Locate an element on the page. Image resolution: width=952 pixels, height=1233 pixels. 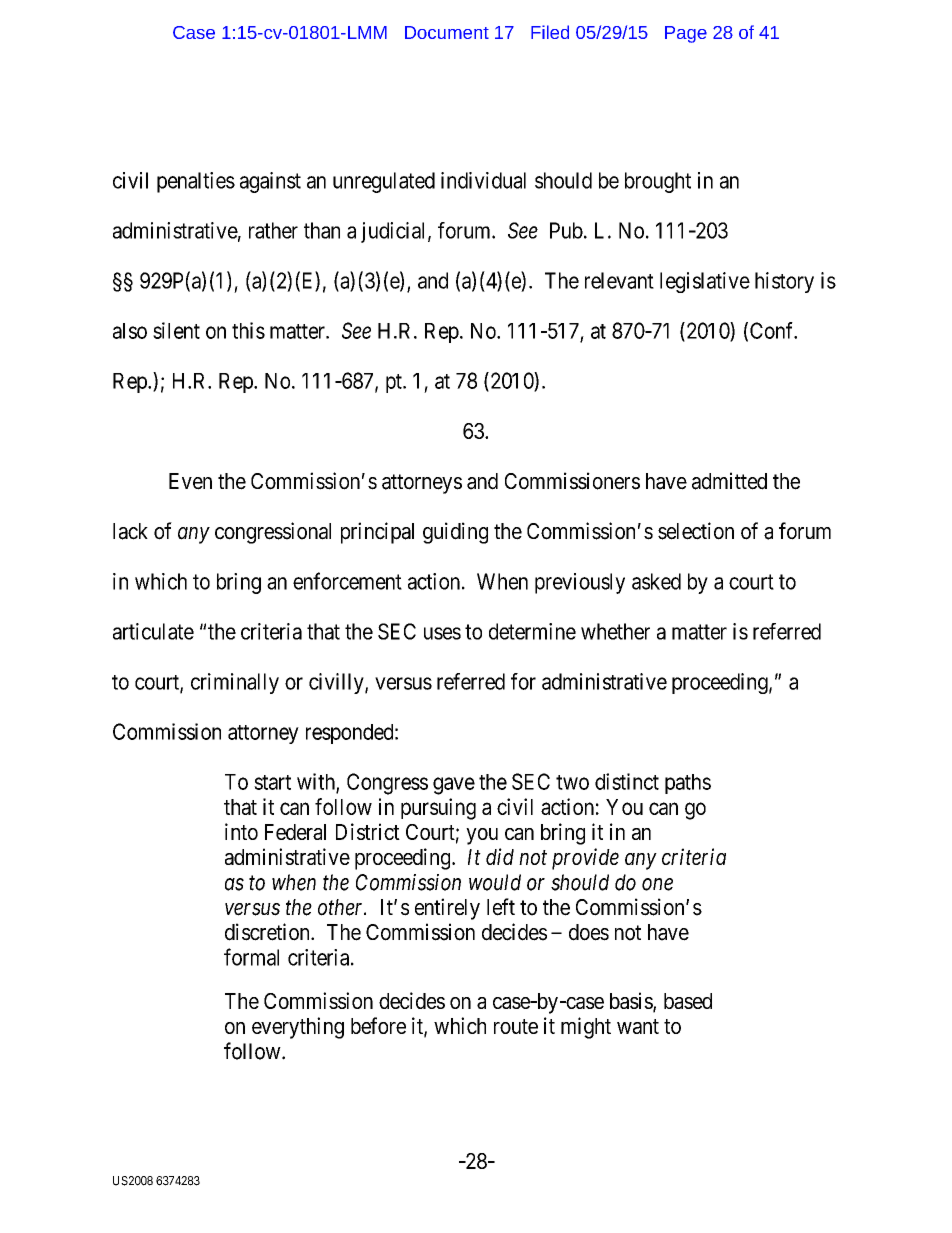
Document is located at coordinates (447, 32).
